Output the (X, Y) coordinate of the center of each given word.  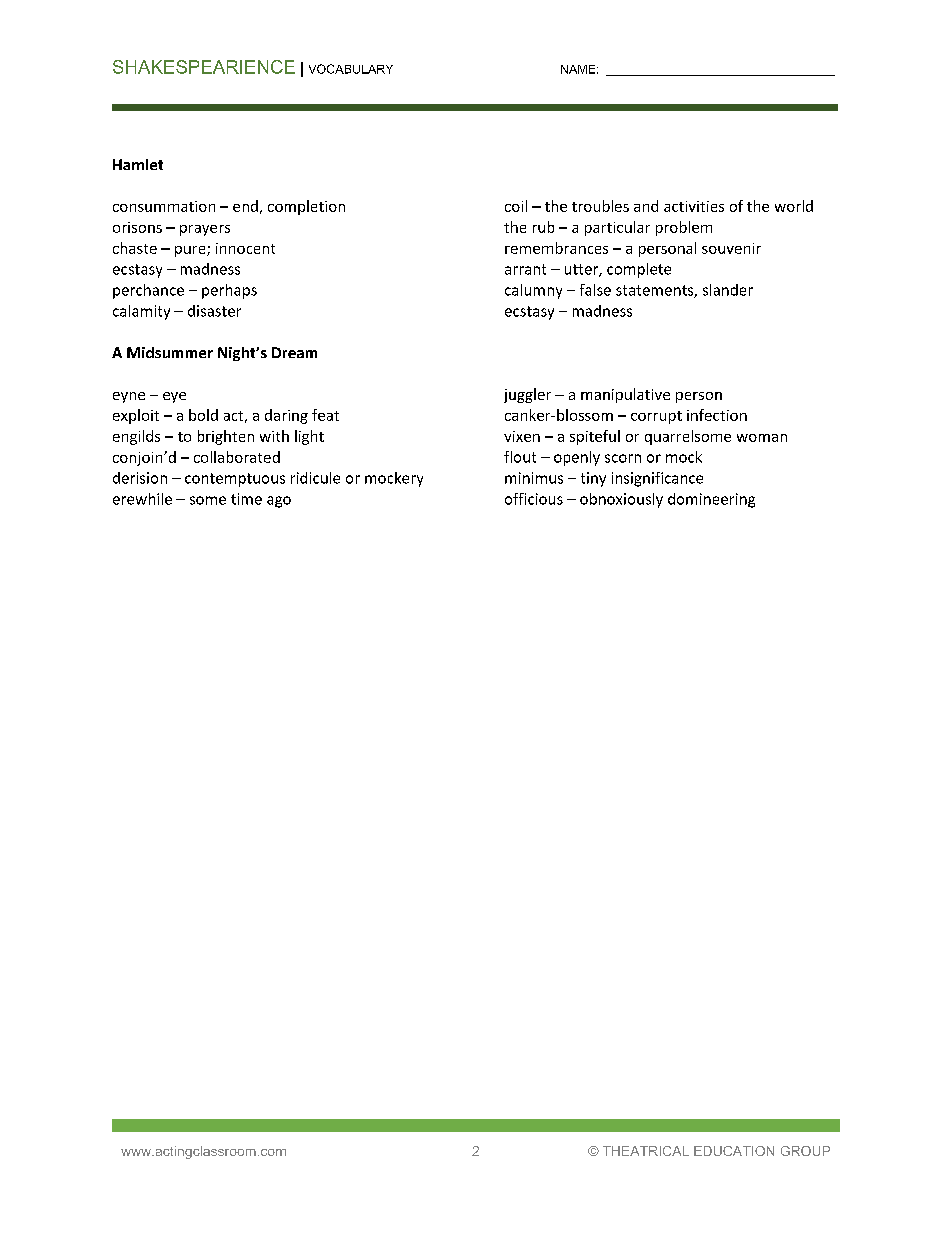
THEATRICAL (646, 1151)
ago (279, 502)
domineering (711, 500)
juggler (527, 395)
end (245, 206)
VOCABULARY (351, 69)
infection (717, 415)
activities (694, 206)
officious (534, 499)
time (246, 499)
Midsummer (170, 352)
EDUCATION (734, 1151)
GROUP (805, 1151)
